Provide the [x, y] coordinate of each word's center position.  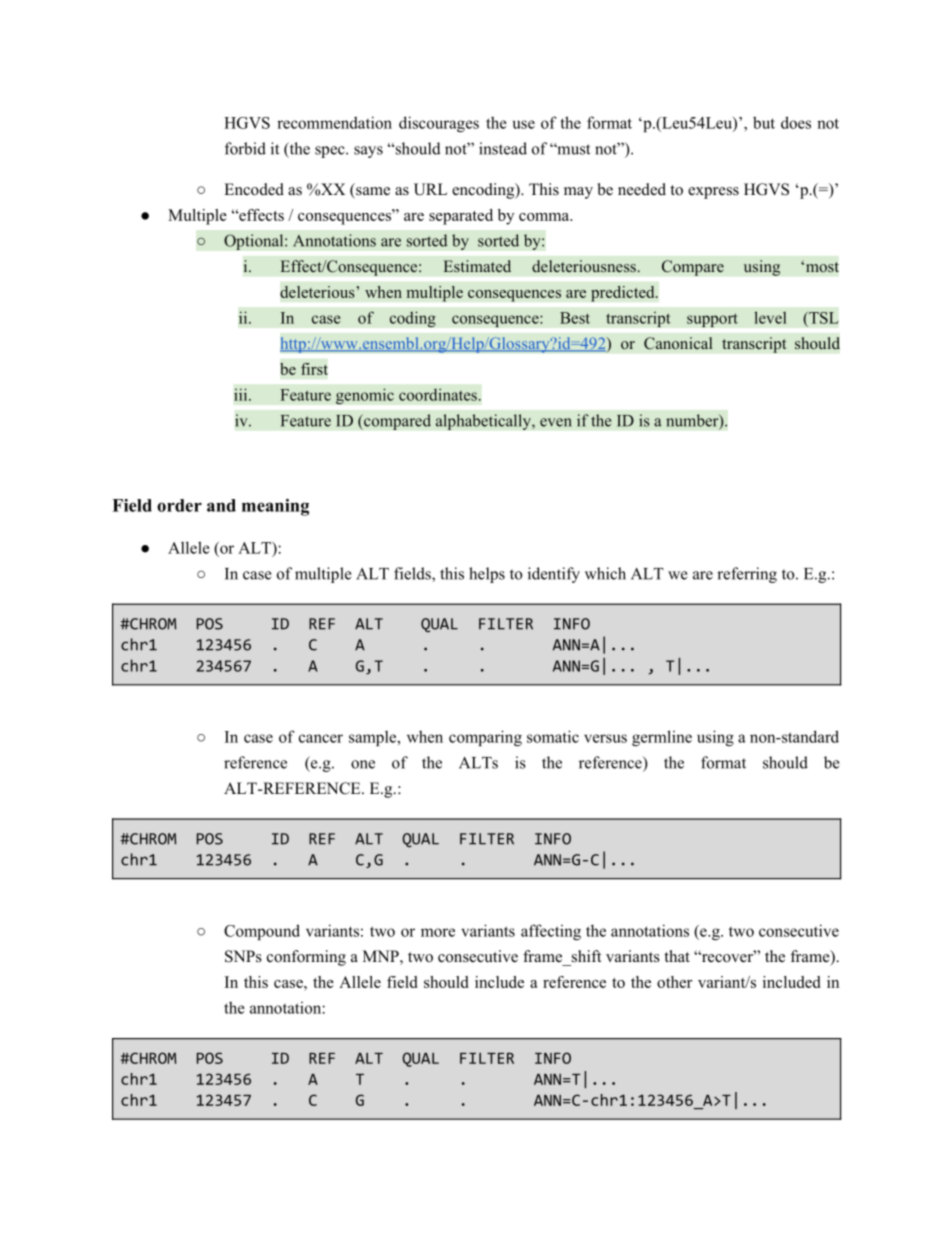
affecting [551, 932]
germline [662, 738]
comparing [485, 738]
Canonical [678, 343]
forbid [245, 148]
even [556, 422]
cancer [321, 738]
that [677, 956]
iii [242, 394]
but [764, 122]
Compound [262, 932]
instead [503, 148]
